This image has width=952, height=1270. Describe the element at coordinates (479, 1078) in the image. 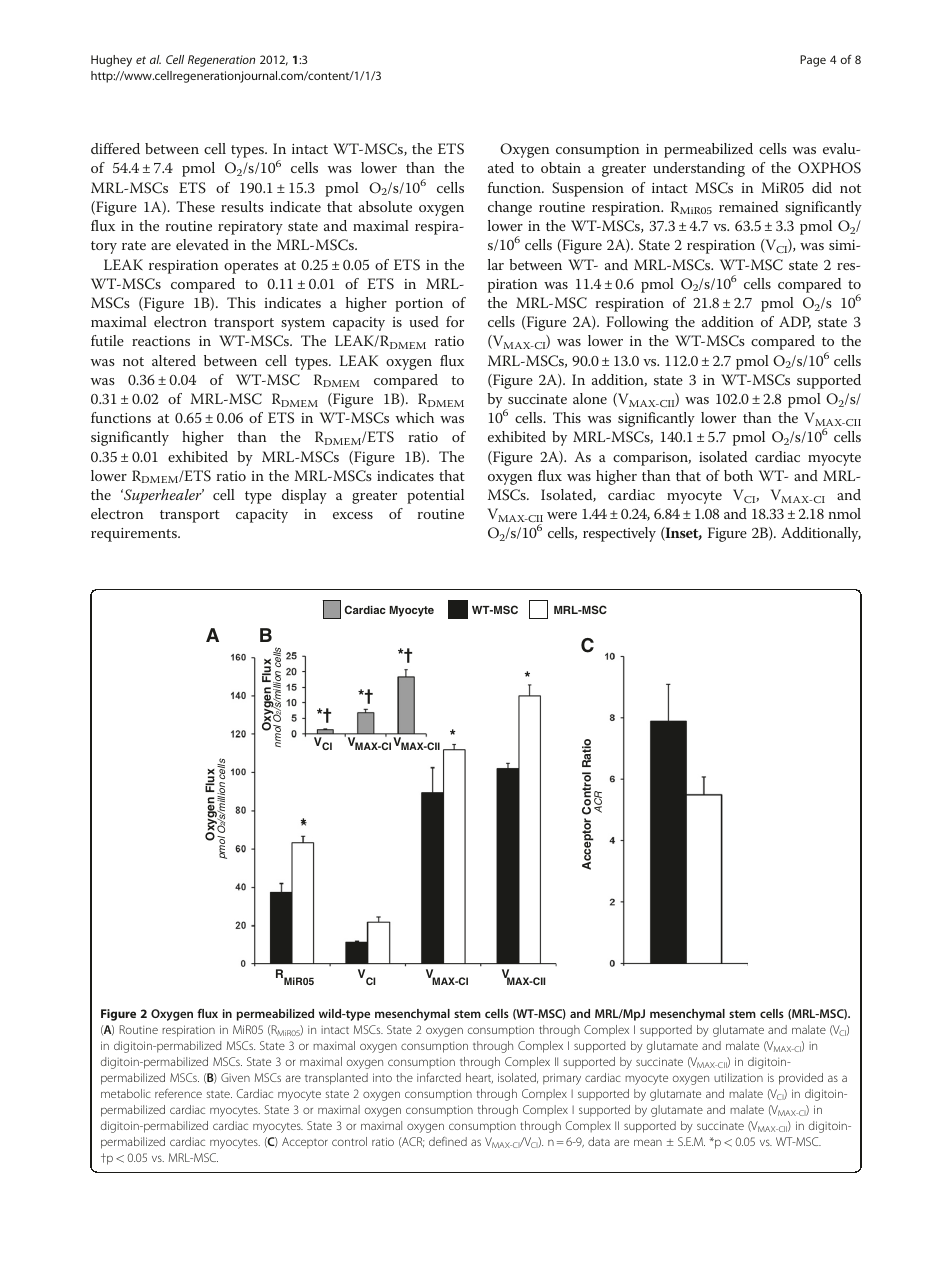

I see `heart` at that location.
